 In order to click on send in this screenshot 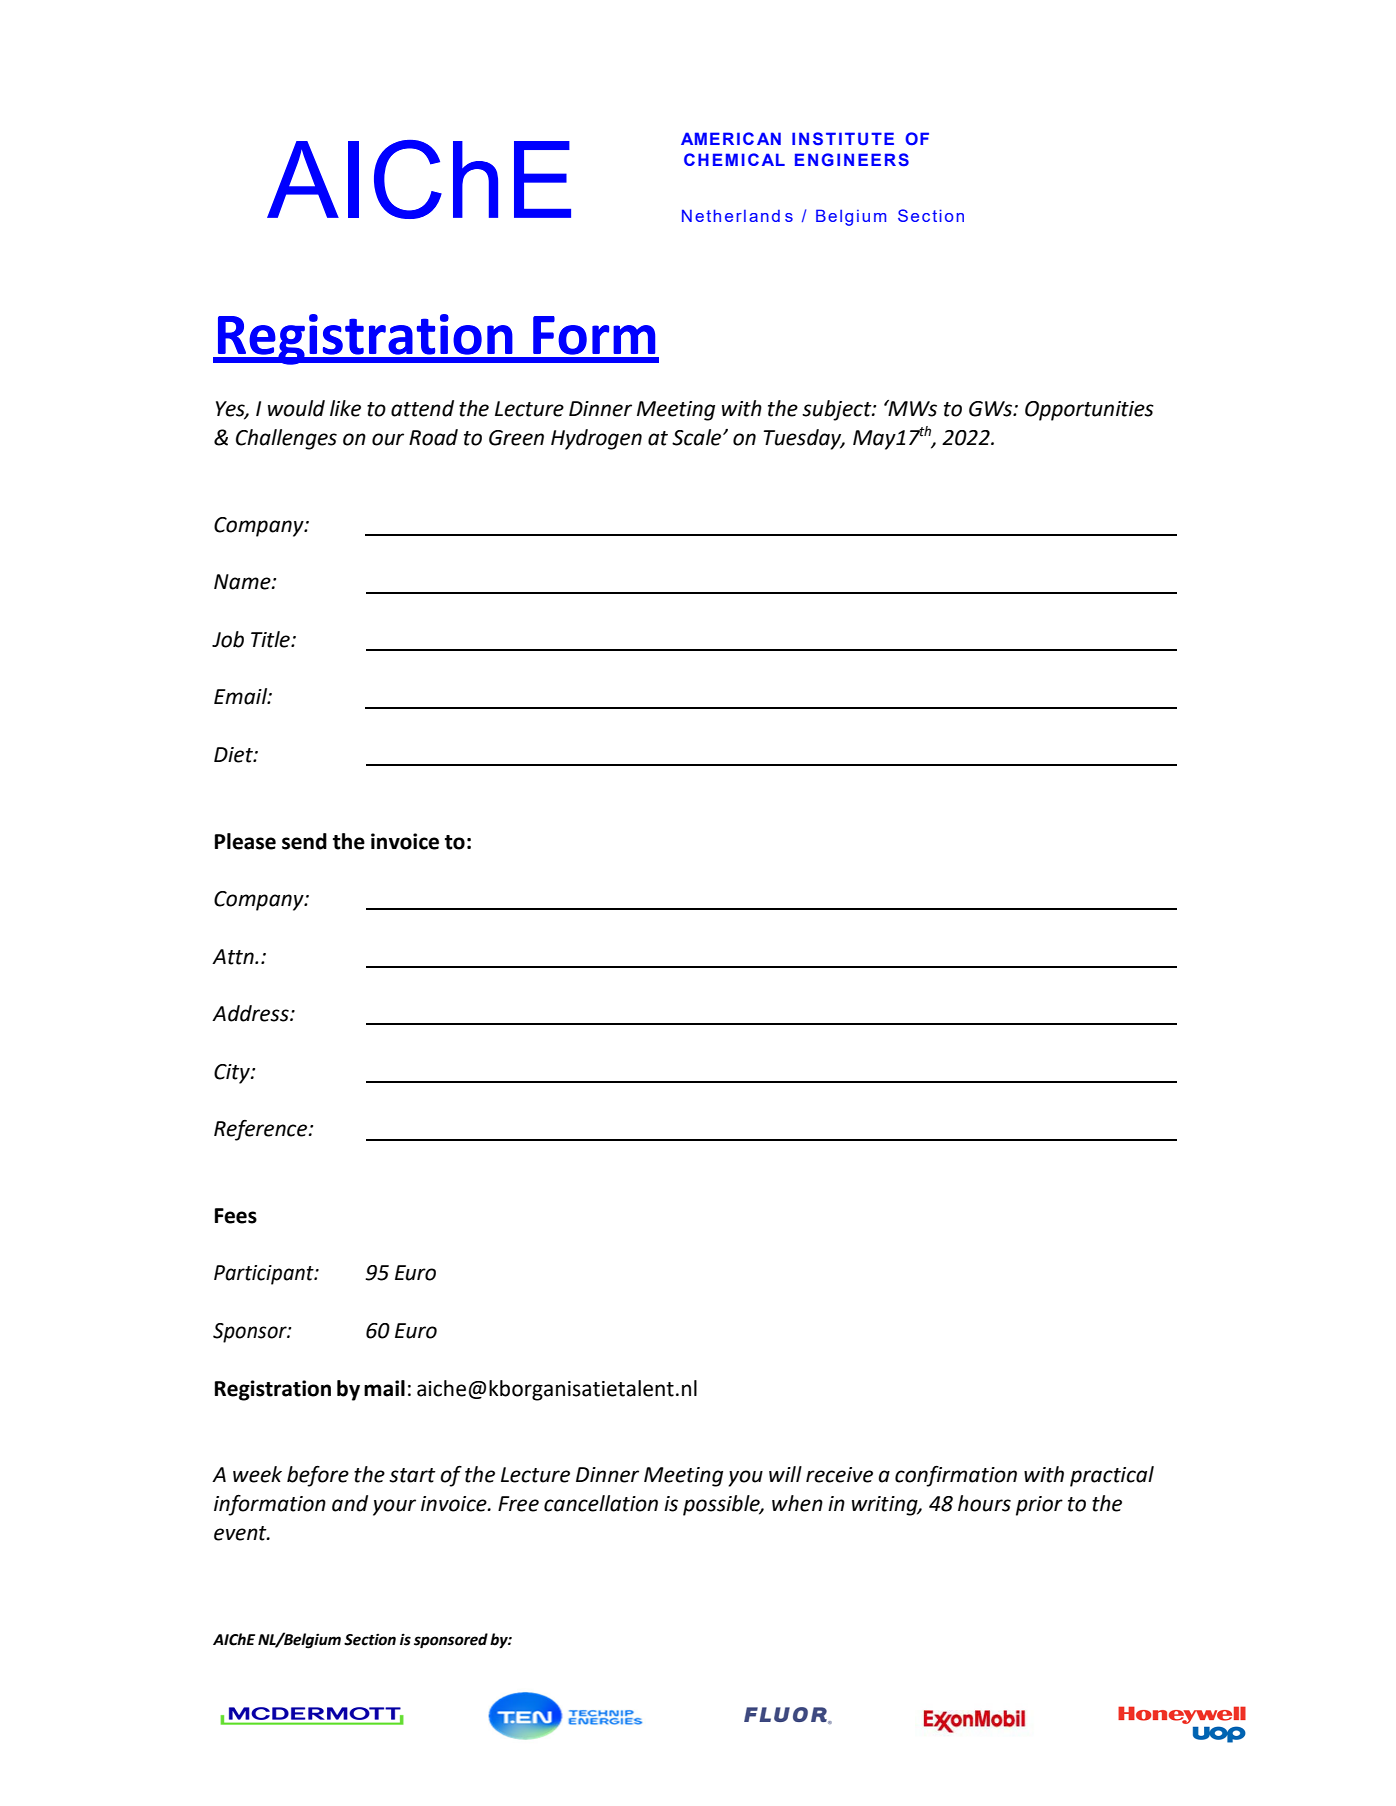, I will do `click(304, 841)`.
